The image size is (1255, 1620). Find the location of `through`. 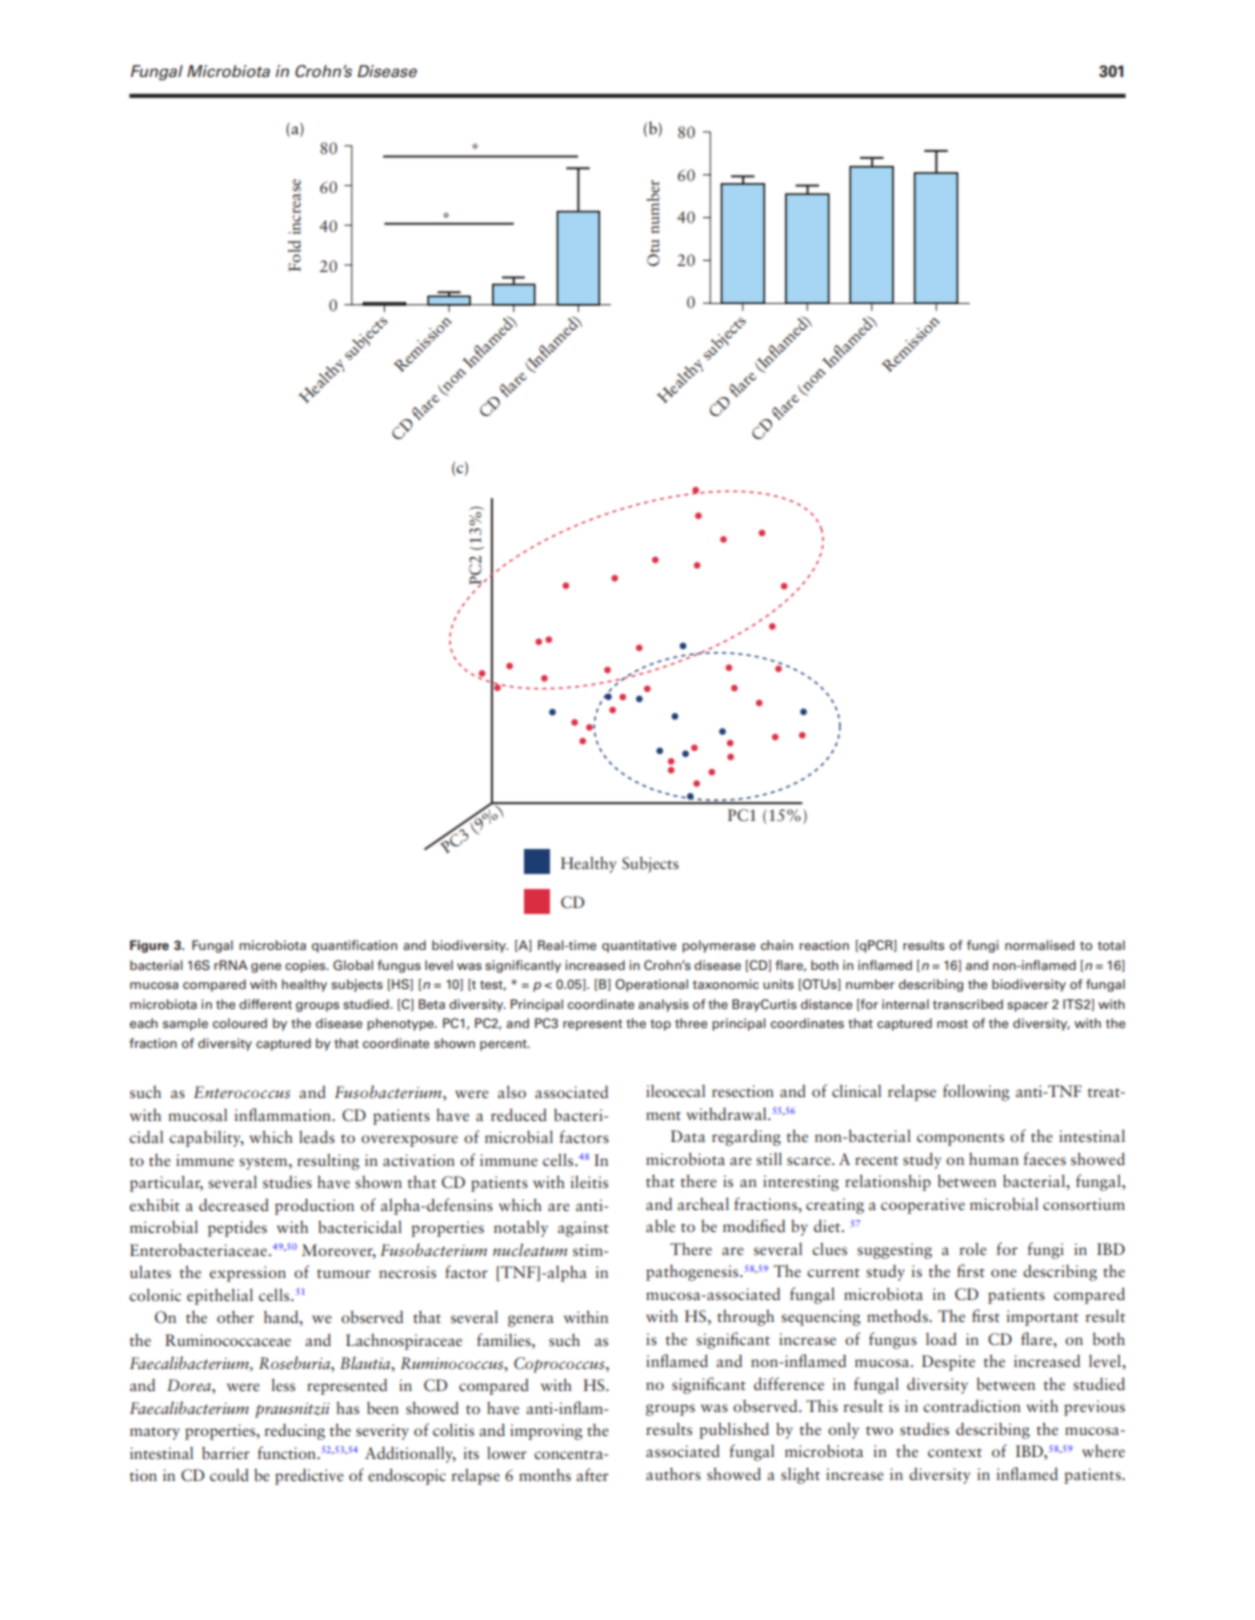

through is located at coordinates (745, 1317).
